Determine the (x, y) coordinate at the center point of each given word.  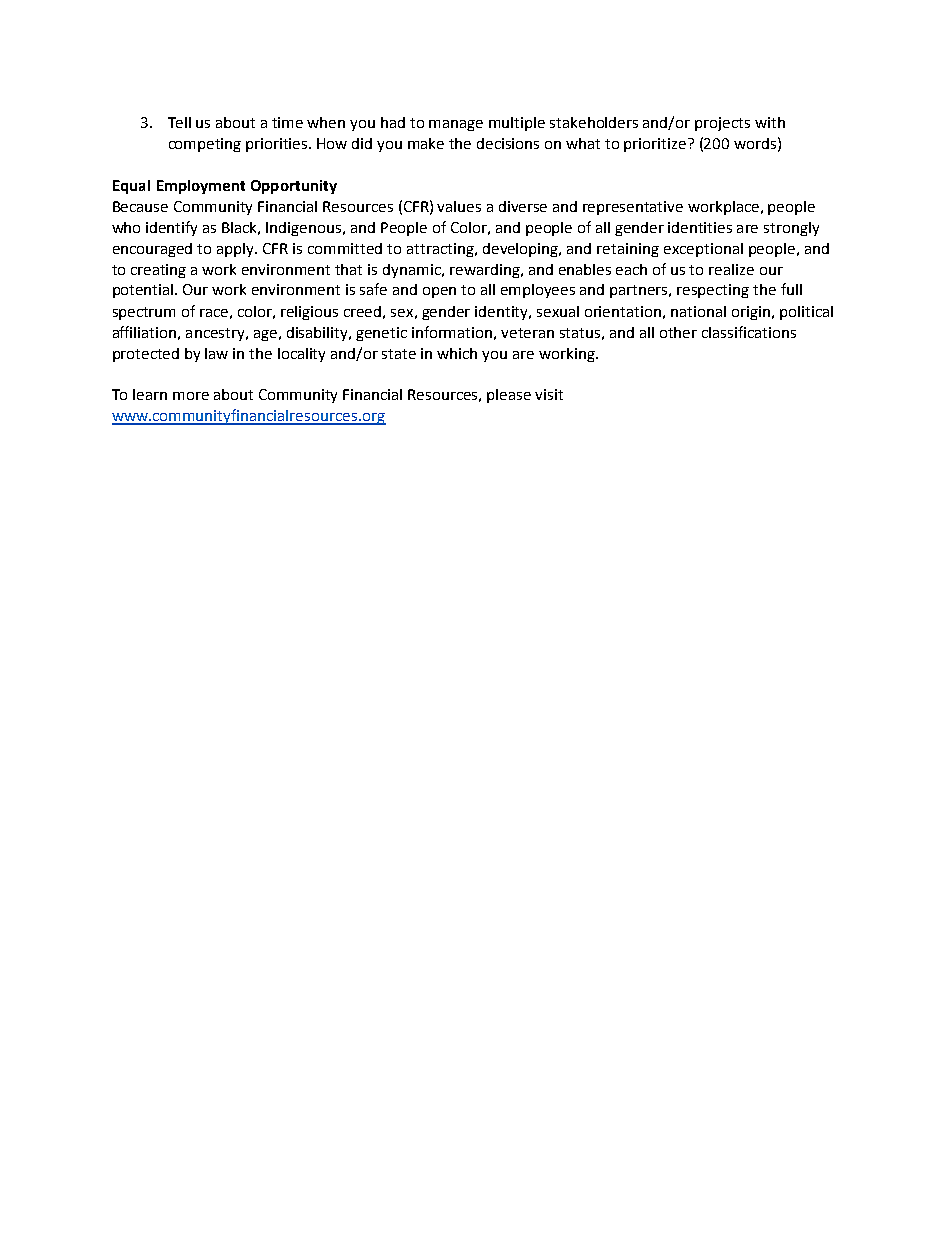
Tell (179, 122)
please (509, 396)
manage (456, 125)
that (348, 269)
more (191, 396)
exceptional (703, 250)
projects (722, 124)
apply (237, 250)
